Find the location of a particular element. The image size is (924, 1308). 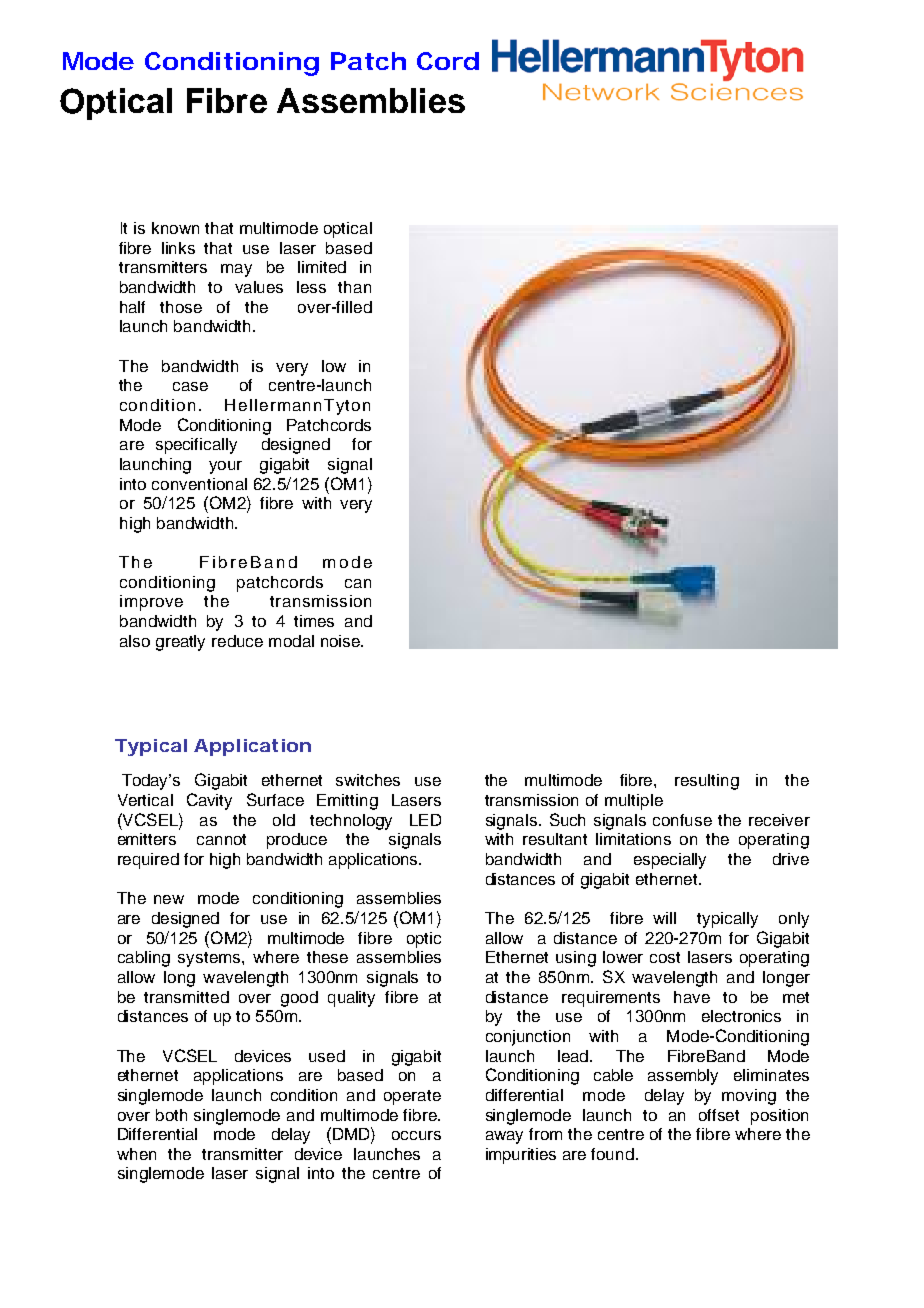

away is located at coordinates (504, 1137).
